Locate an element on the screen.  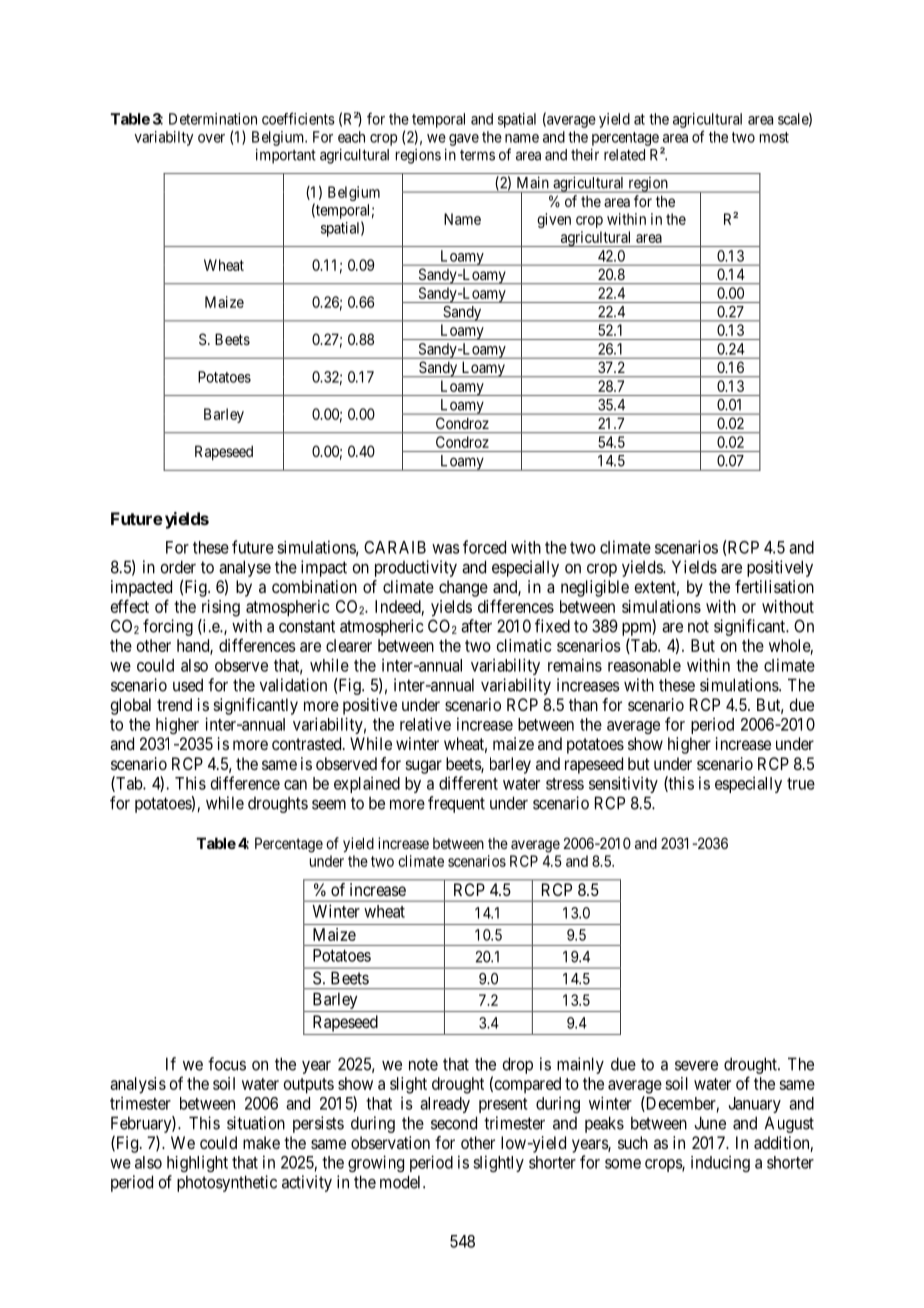
reasonable is located at coordinates (644, 665).
